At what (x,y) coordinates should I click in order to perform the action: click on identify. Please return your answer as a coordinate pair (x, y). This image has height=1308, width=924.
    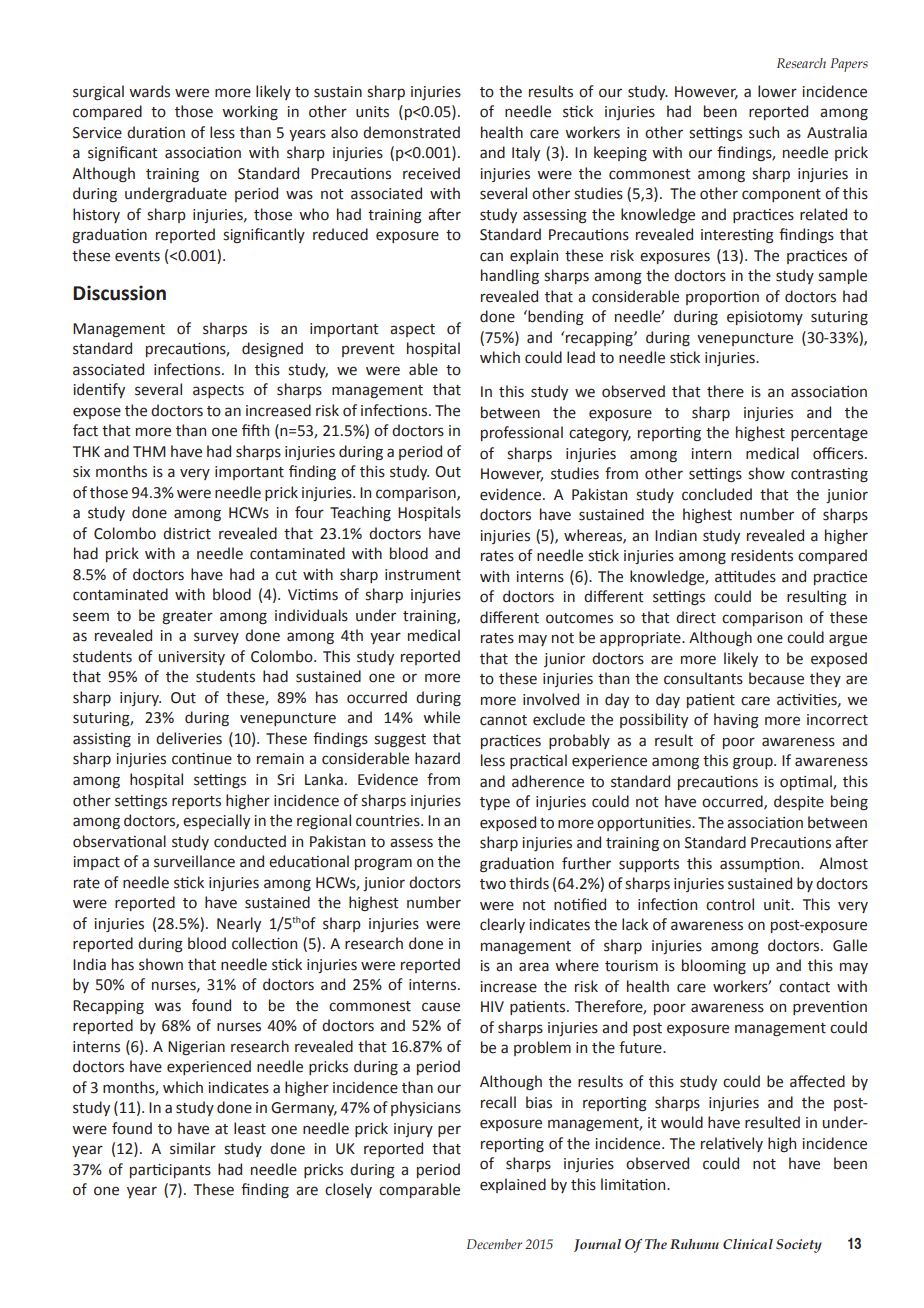
    Looking at the image, I should click on (99, 390).
